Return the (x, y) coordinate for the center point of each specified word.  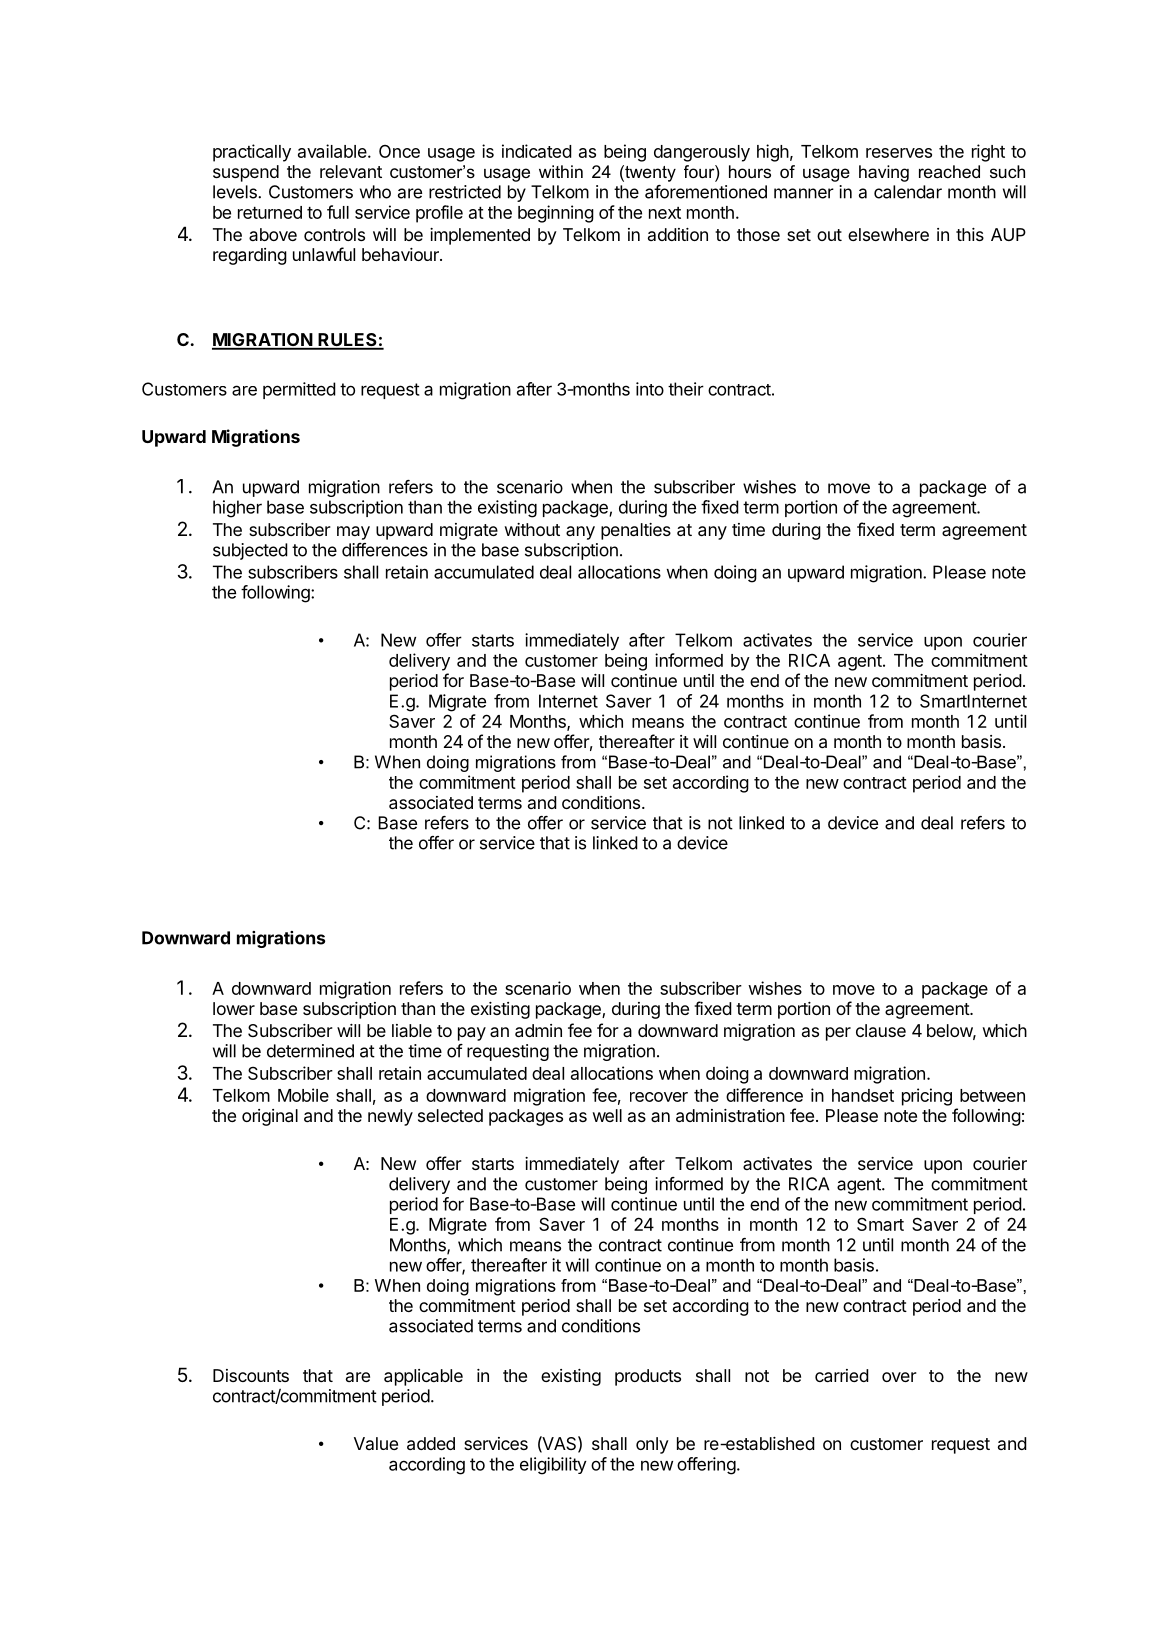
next (665, 213)
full (338, 212)
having (884, 173)
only (652, 1445)
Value (376, 1443)
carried (842, 1375)
